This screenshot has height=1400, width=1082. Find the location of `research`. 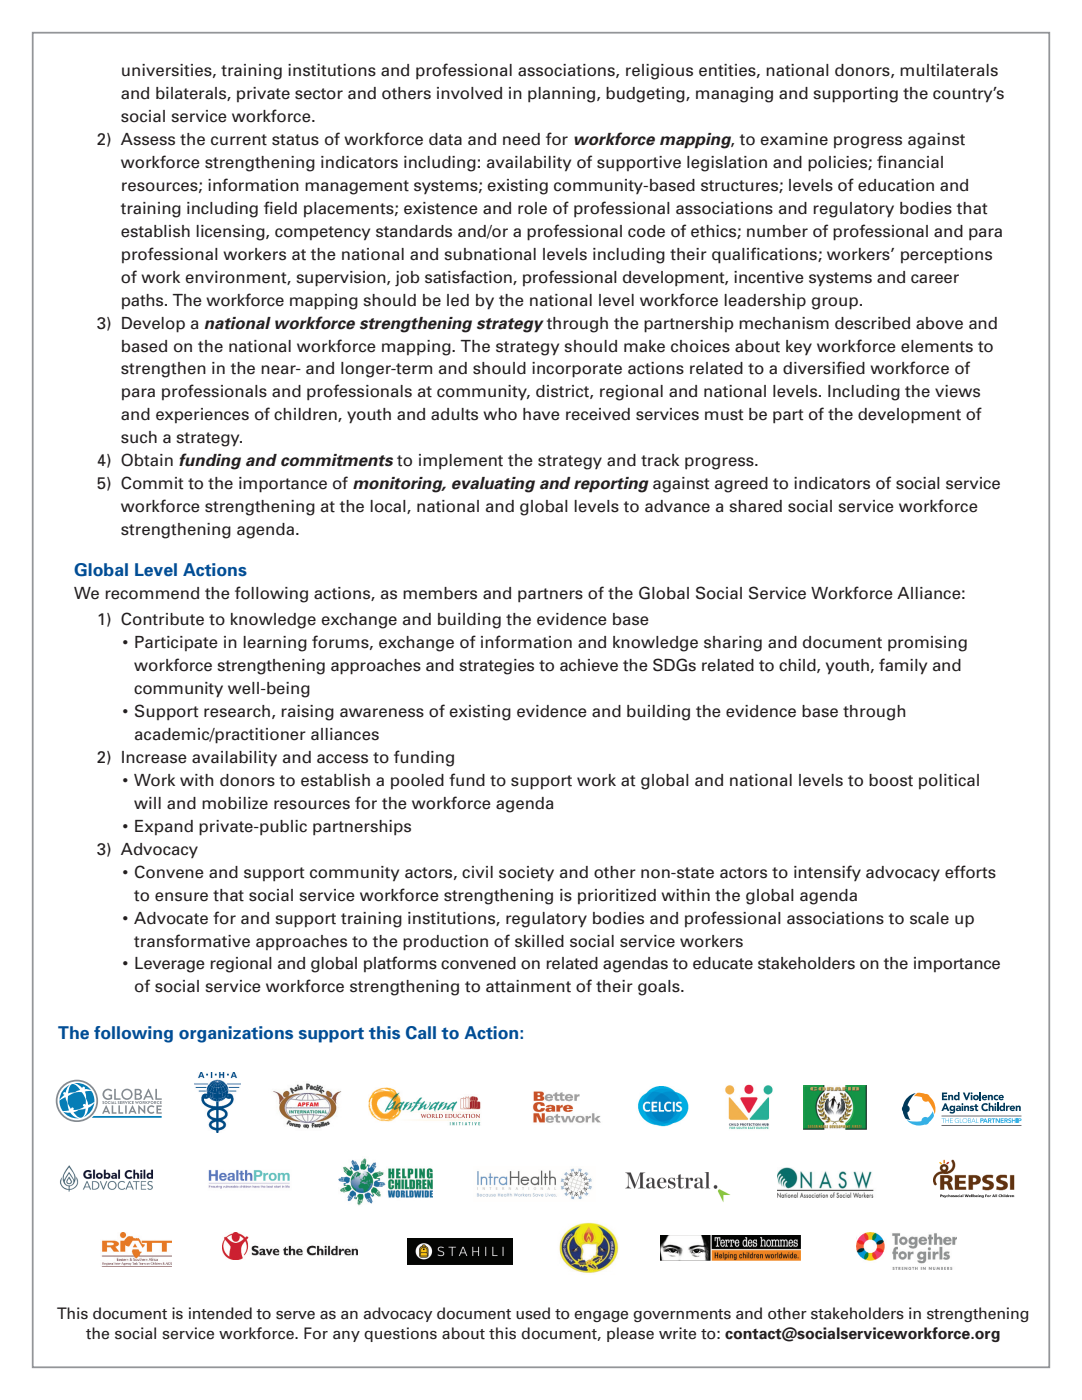

research is located at coordinates (237, 711).
